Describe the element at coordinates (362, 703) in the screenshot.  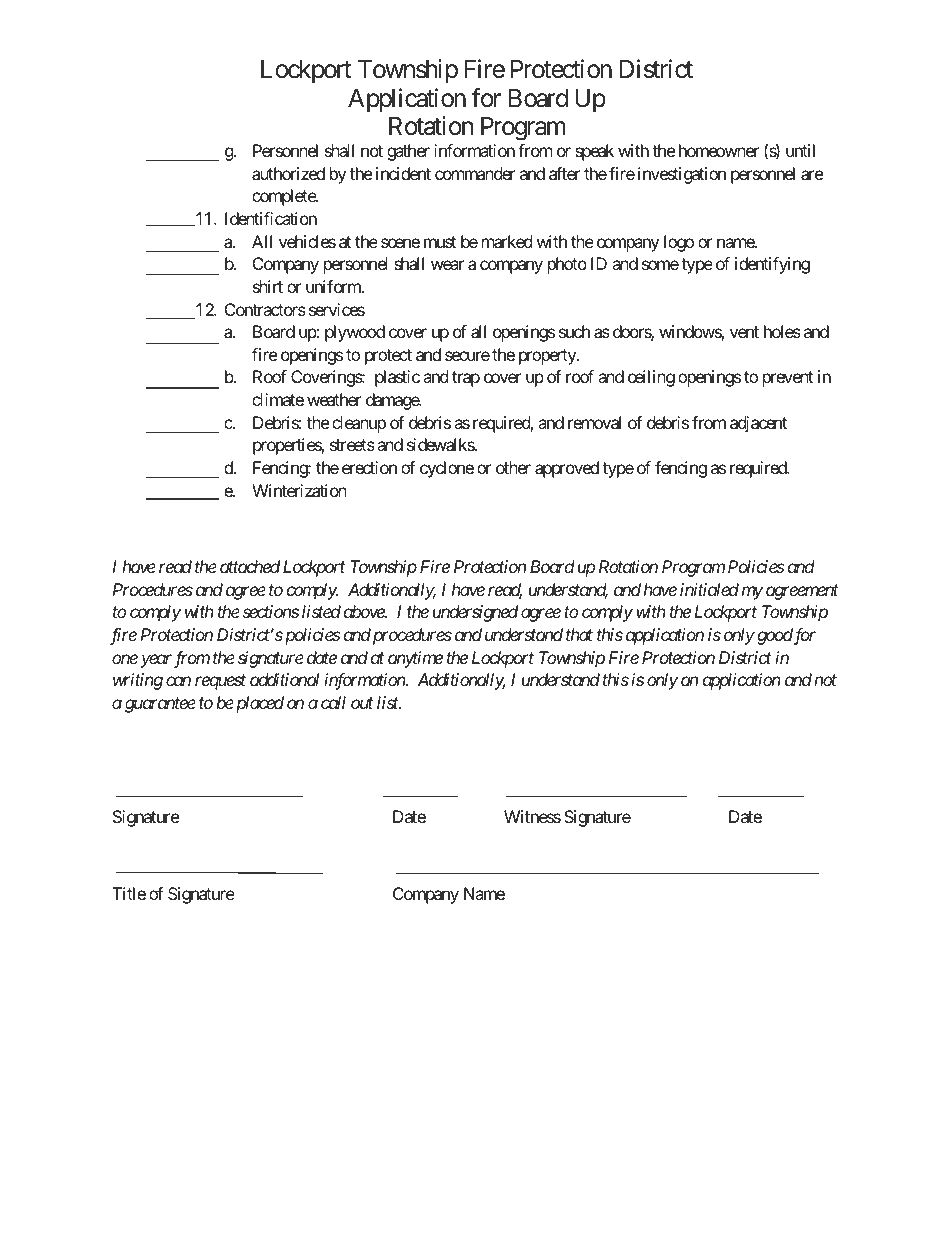
I see `out` at that location.
